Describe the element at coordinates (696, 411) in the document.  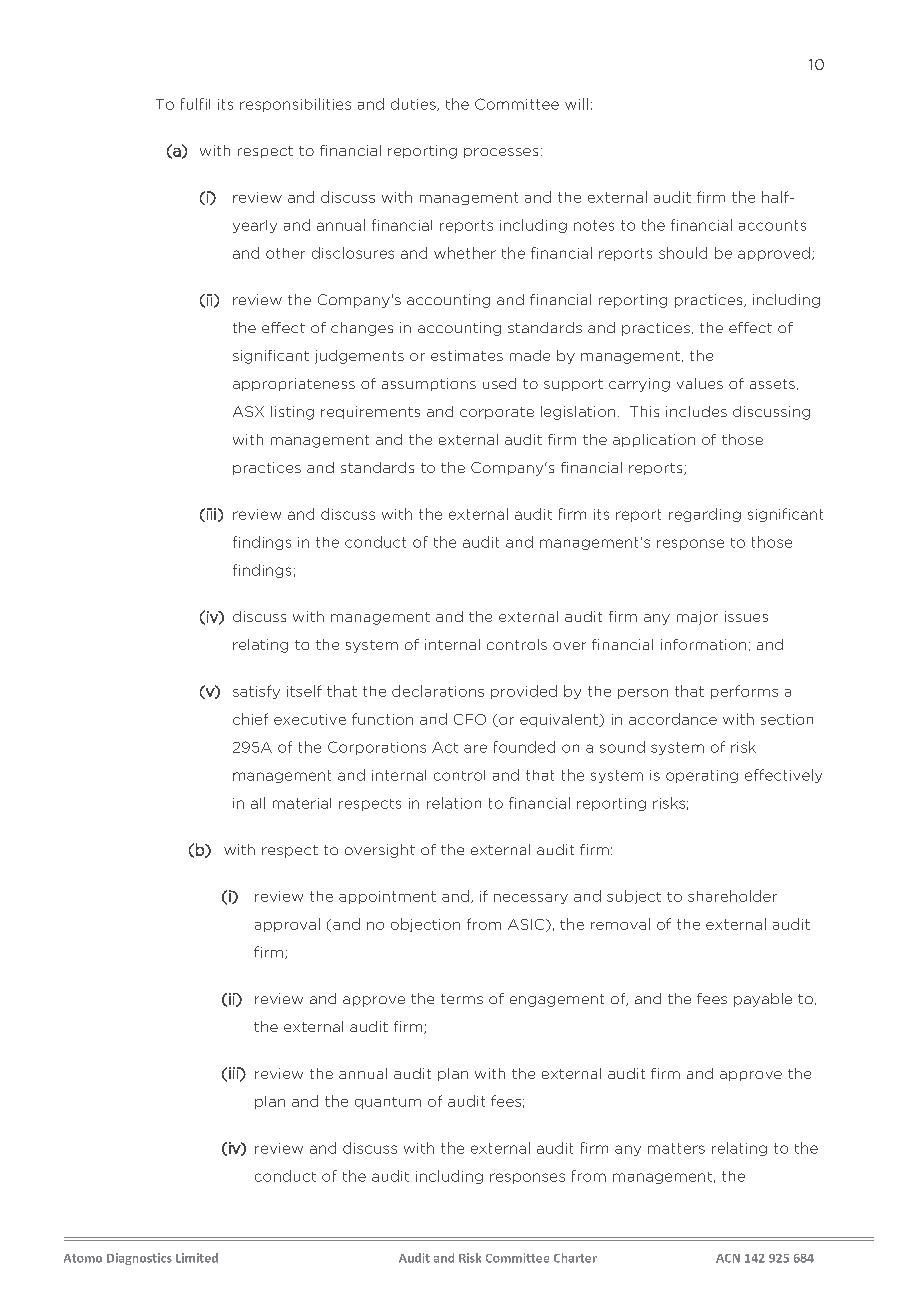
I see `includes` at that location.
